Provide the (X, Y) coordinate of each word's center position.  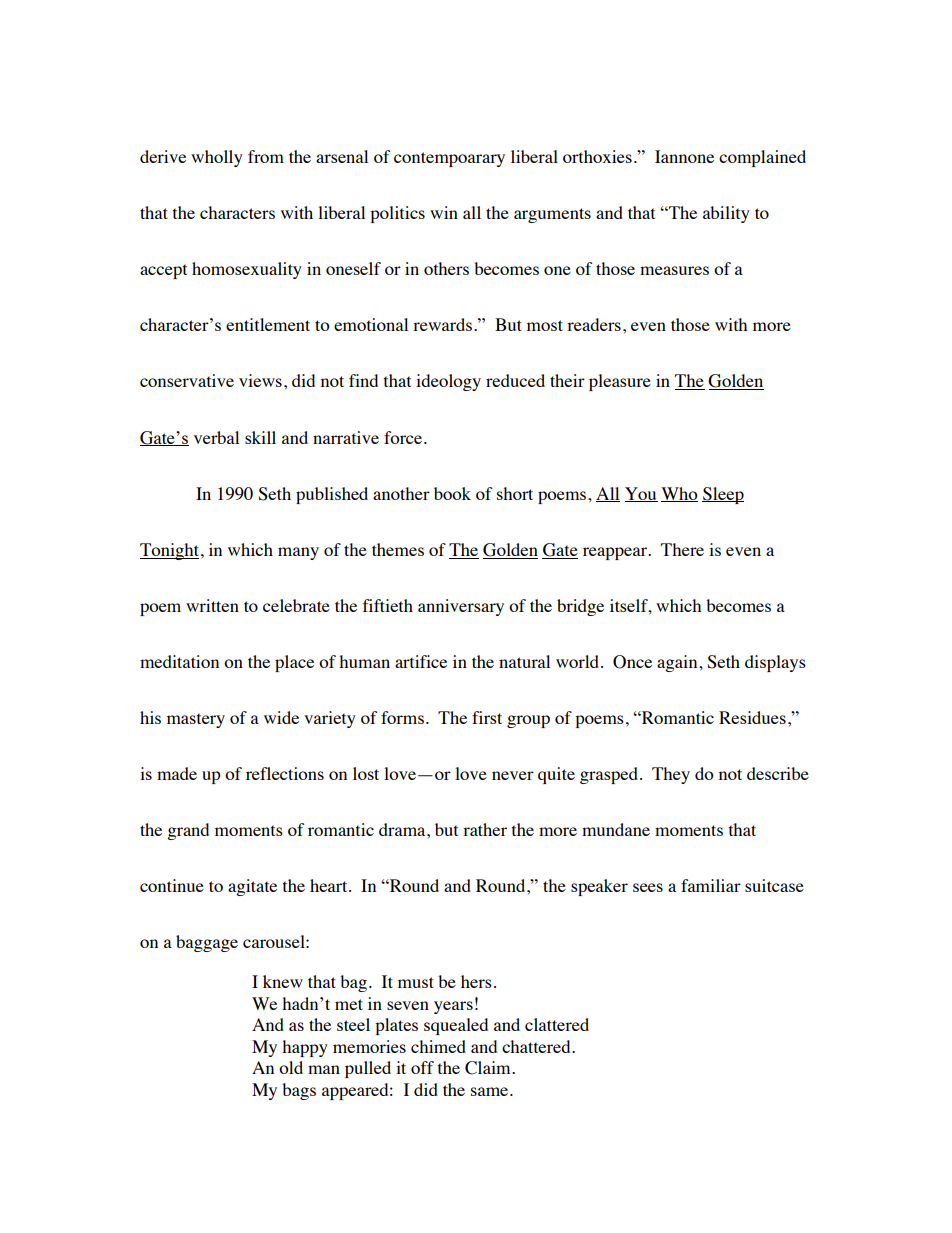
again (678, 663)
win (444, 212)
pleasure (620, 382)
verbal (216, 437)
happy (305, 1048)
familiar (711, 885)
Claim (489, 1068)
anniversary (461, 607)
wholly (217, 158)
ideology (448, 382)
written (212, 605)
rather (485, 829)
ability (726, 214)
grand (188, 831)
